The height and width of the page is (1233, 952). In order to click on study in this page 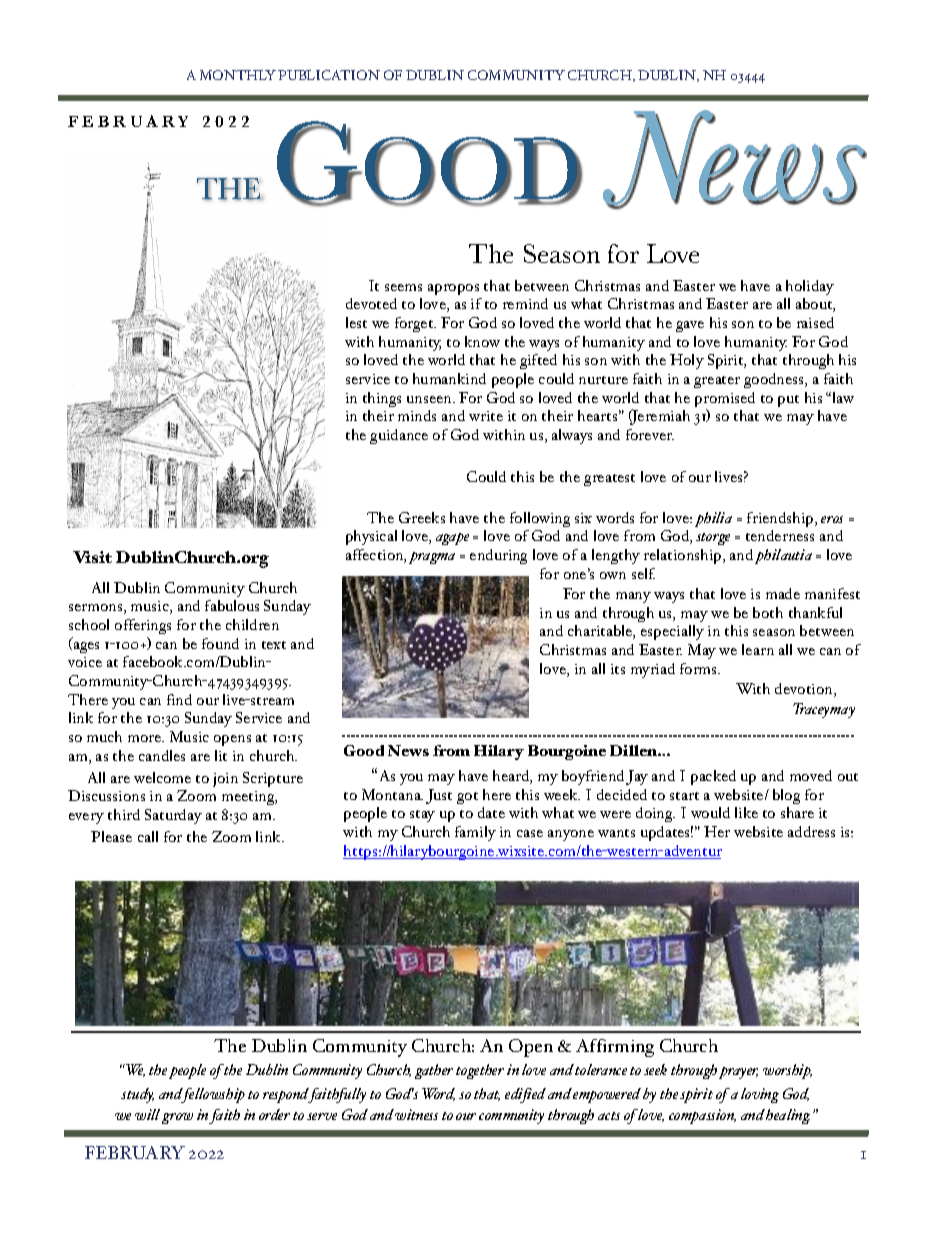, I will do `click(137, 1095)`.
